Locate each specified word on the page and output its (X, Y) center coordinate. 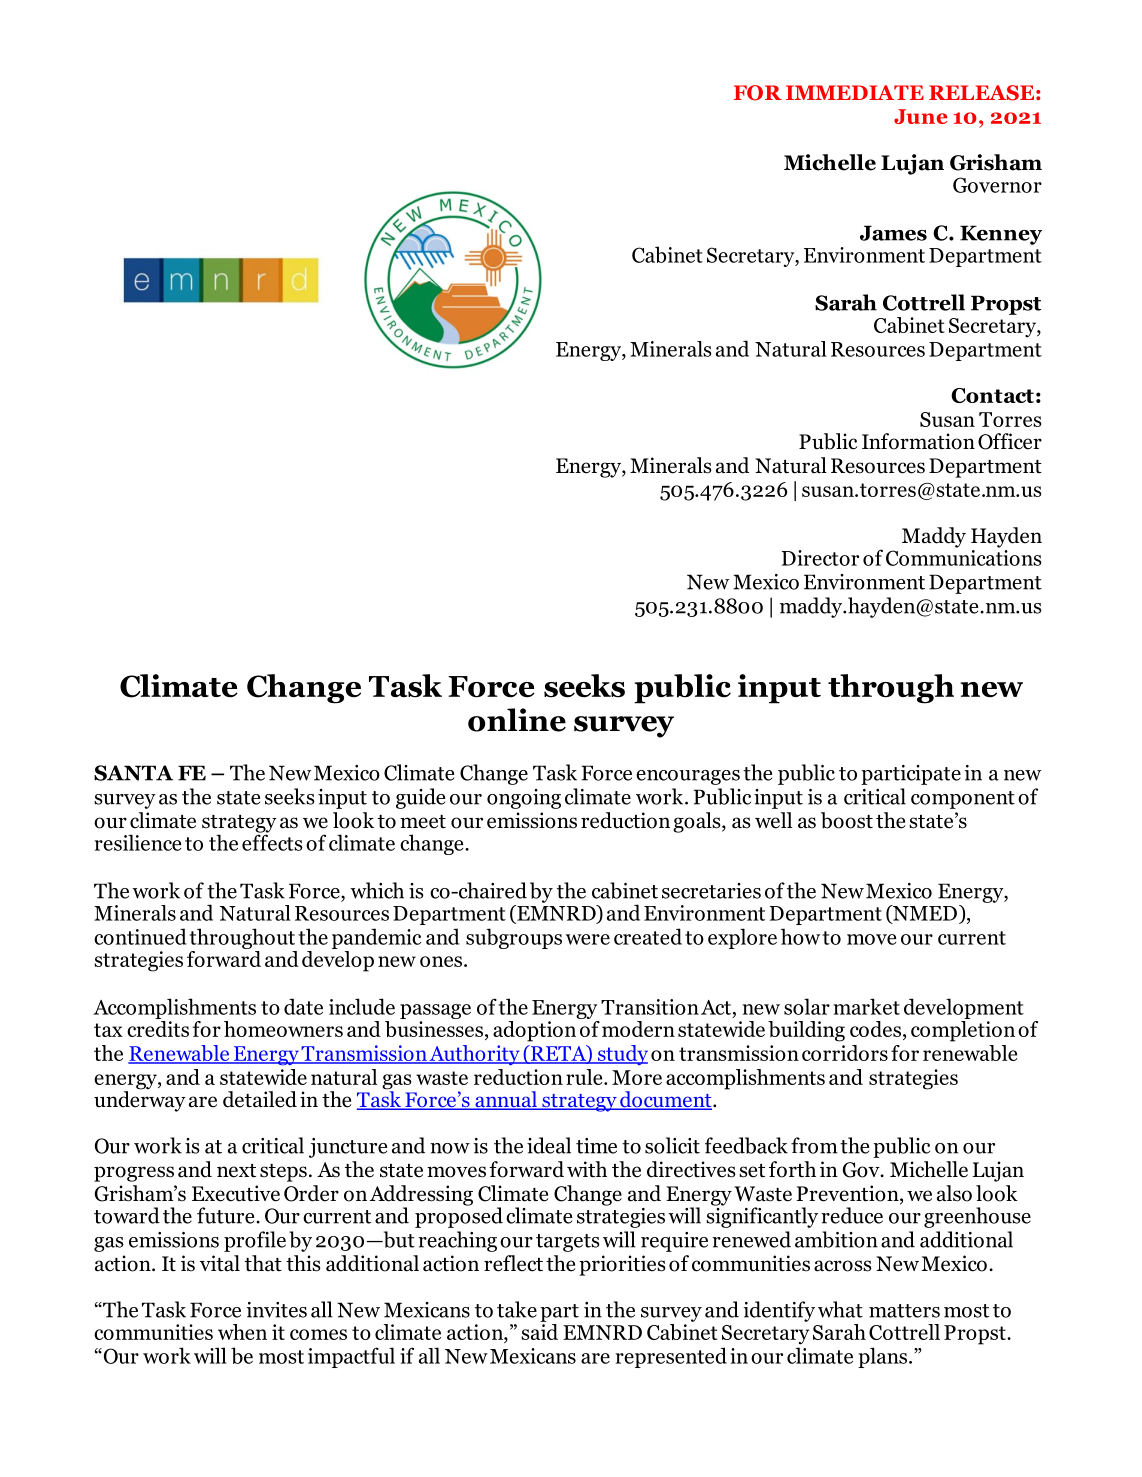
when (242, 1332)
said (539, 1330)
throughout (242, 938)
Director (820, 558)
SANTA (133, 773)
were (588, 939)
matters (904, 1311)
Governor (997, 185)
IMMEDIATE (855, 92)
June (921, 116)
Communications (964, 556)
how (800, 936)
